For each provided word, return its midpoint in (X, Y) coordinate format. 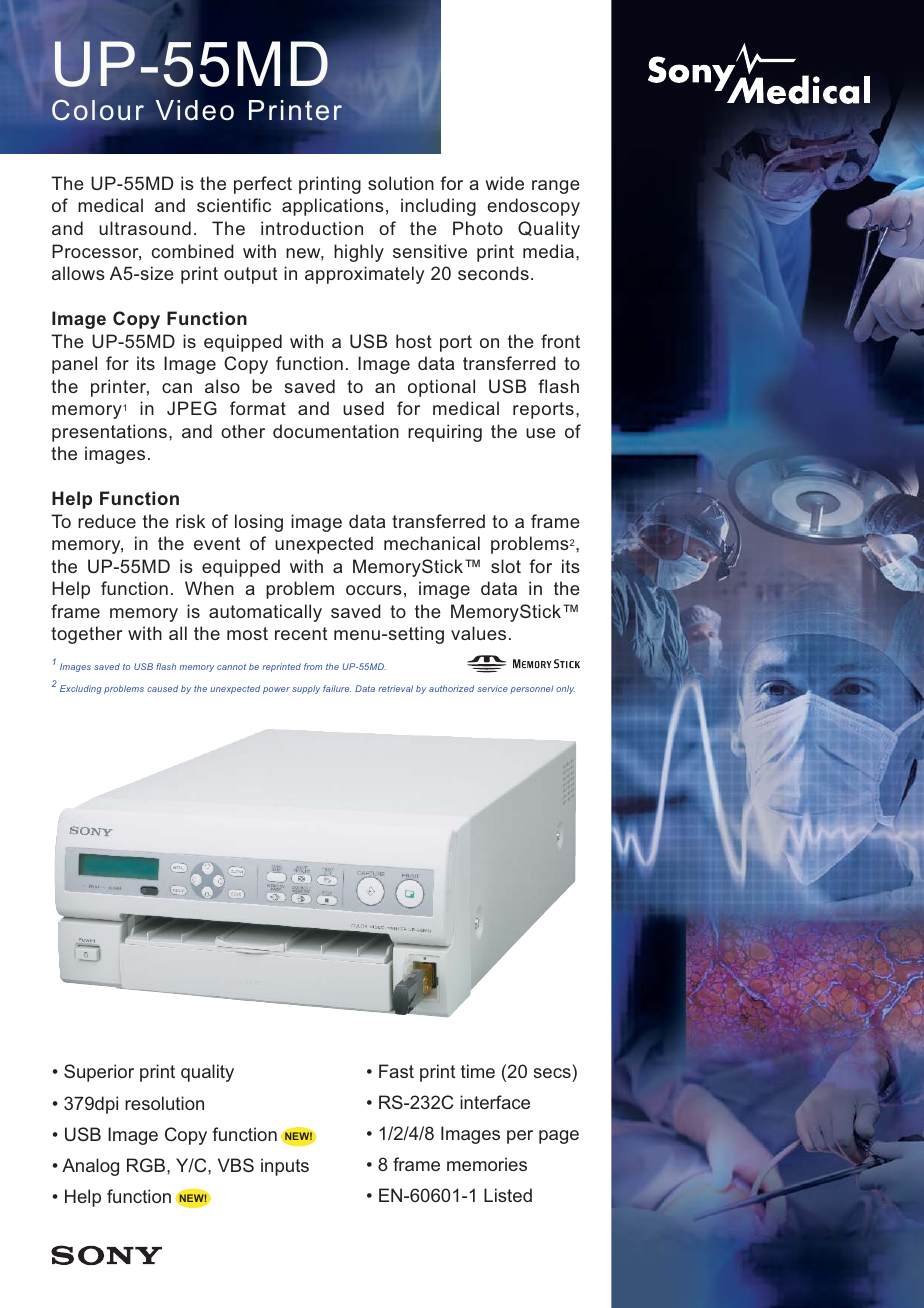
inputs (285, 1167)
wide (504, 183)
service (492, 688)
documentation (336, 431)
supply (306, 690)
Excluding (81, 689)
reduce (107, 521)
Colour (98, 110)
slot (506, 566)
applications (333, 207)
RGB (147, 1165)
